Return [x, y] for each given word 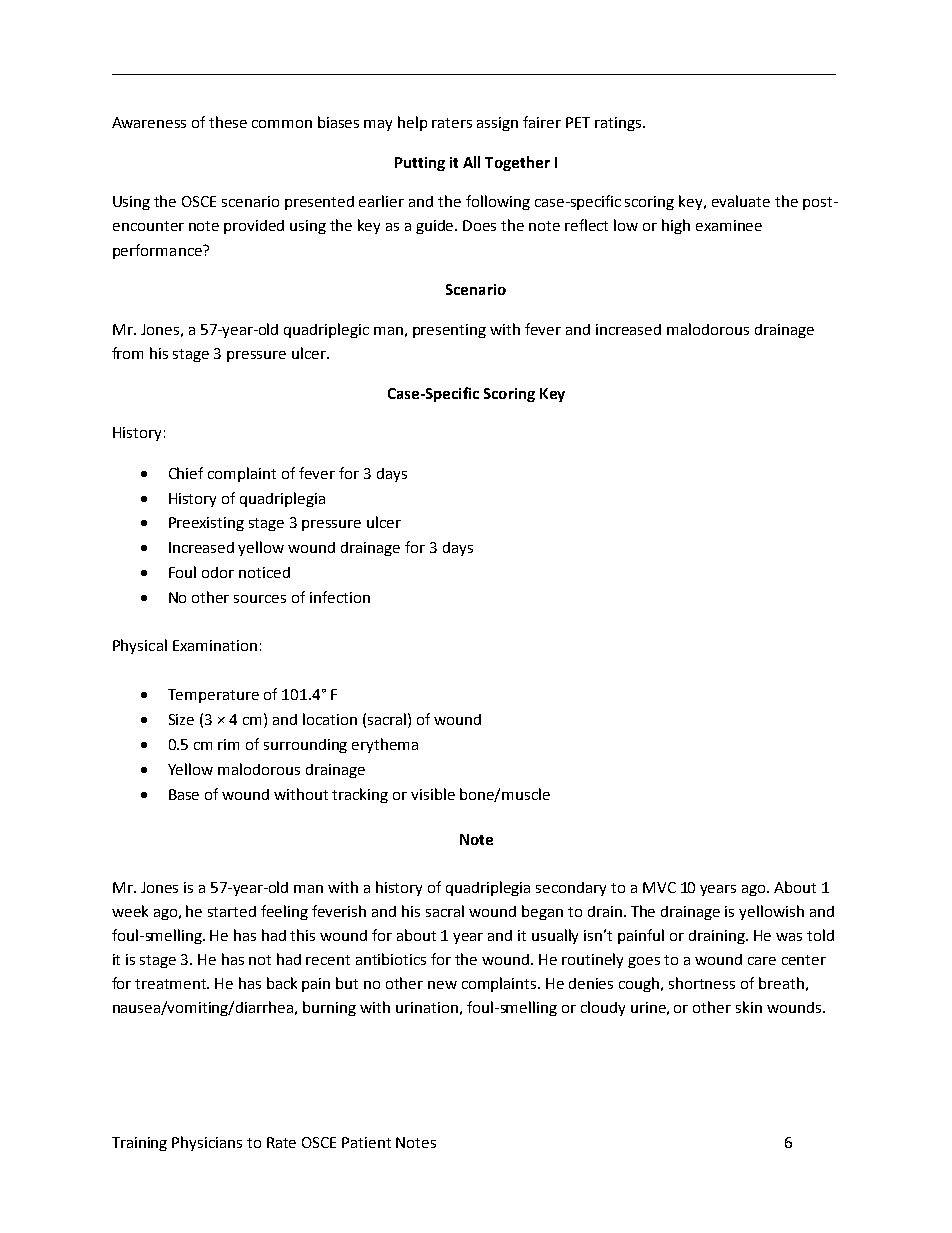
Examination [215, 645]
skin [749, 1007]
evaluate [741, 201]
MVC [659, 887]
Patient [366, 1142]
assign [497, 124]
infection [340, 597]
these [228, 122]
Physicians [207, 1143]
